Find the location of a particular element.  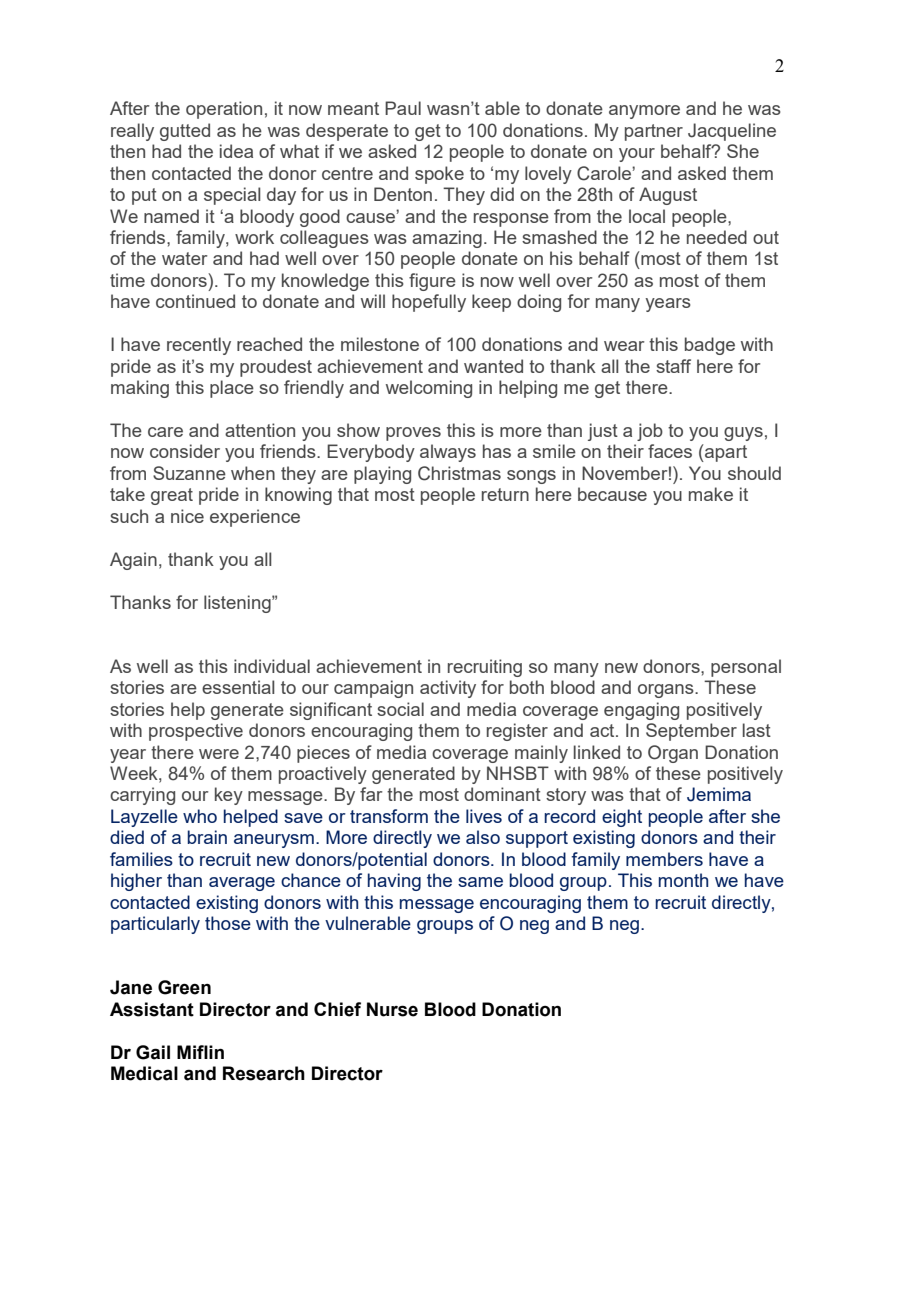

activity is located at coordinates (448, 689).
